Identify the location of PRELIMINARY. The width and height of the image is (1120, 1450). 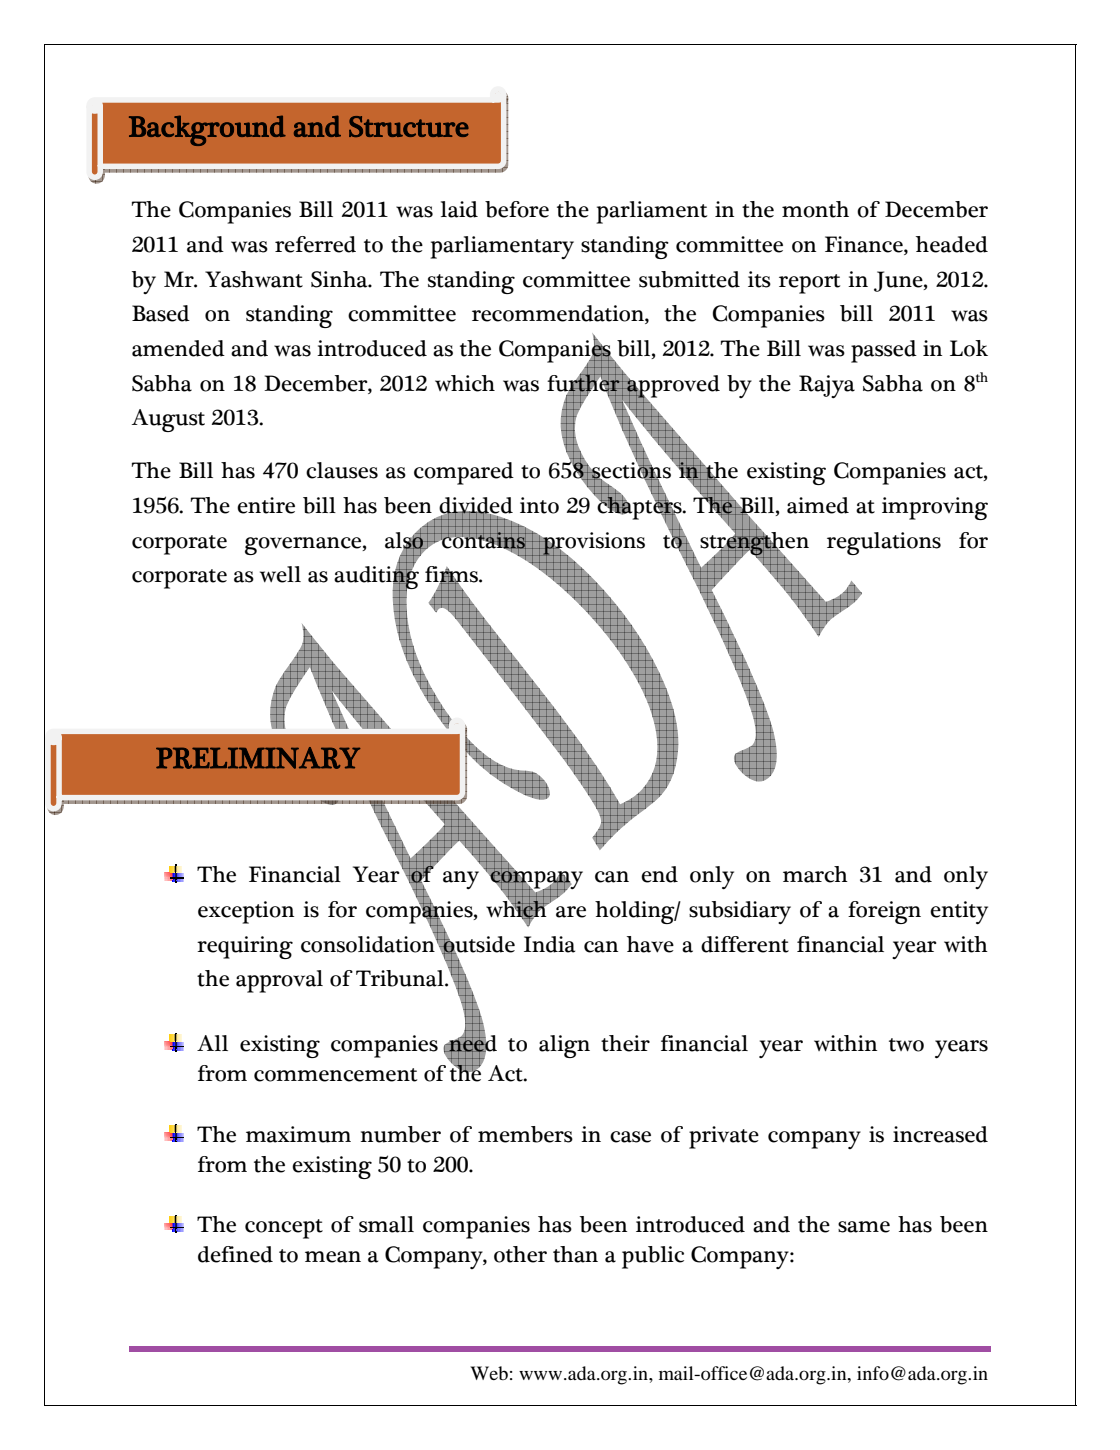
(258, 758).
